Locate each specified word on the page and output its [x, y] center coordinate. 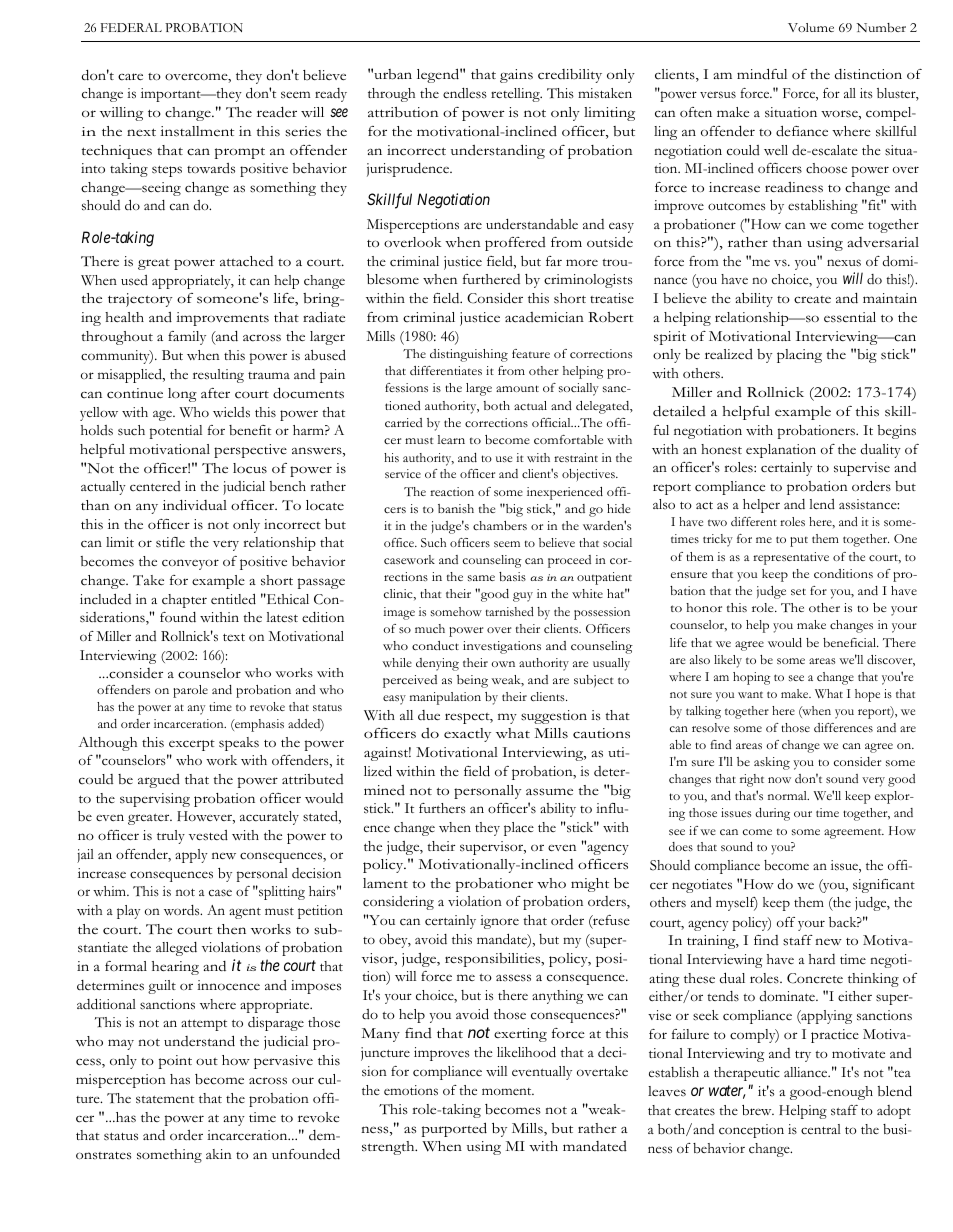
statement [165, 1099]
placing [799, 356]
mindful [762, 74]
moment [508, 1091]
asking [772, 763]
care [130, 77]
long [182, 395]
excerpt [192, 745]
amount [517, 388]
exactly [467, 735]
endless [465, 93]
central [821, 1129]
